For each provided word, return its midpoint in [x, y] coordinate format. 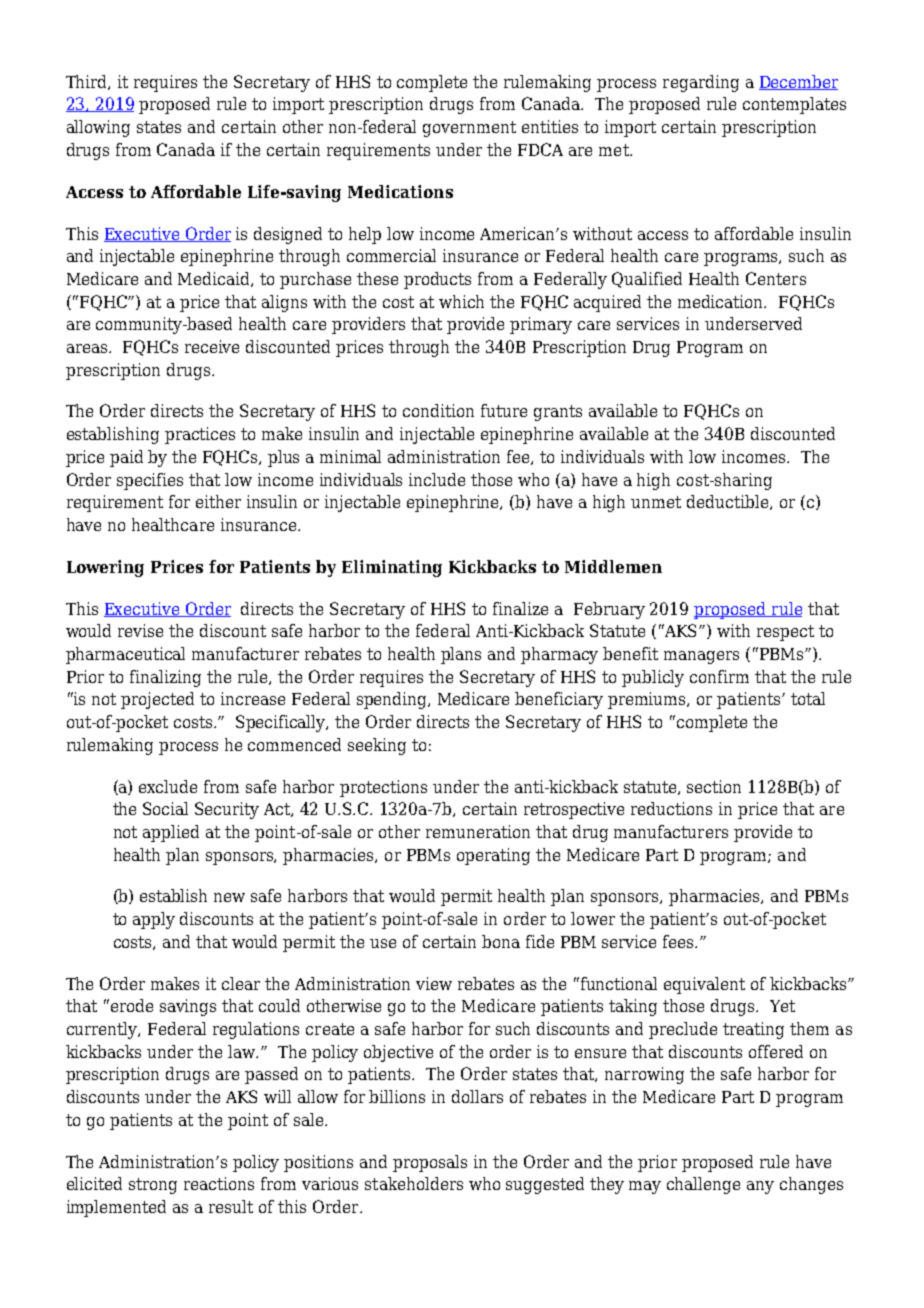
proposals [430, 1163]
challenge [703, 1185]
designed [288, 235]
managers [701, 657]
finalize [520, 608]
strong [153, 1186]
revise [140, 630]
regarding [701, 83]
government [469, 129]
